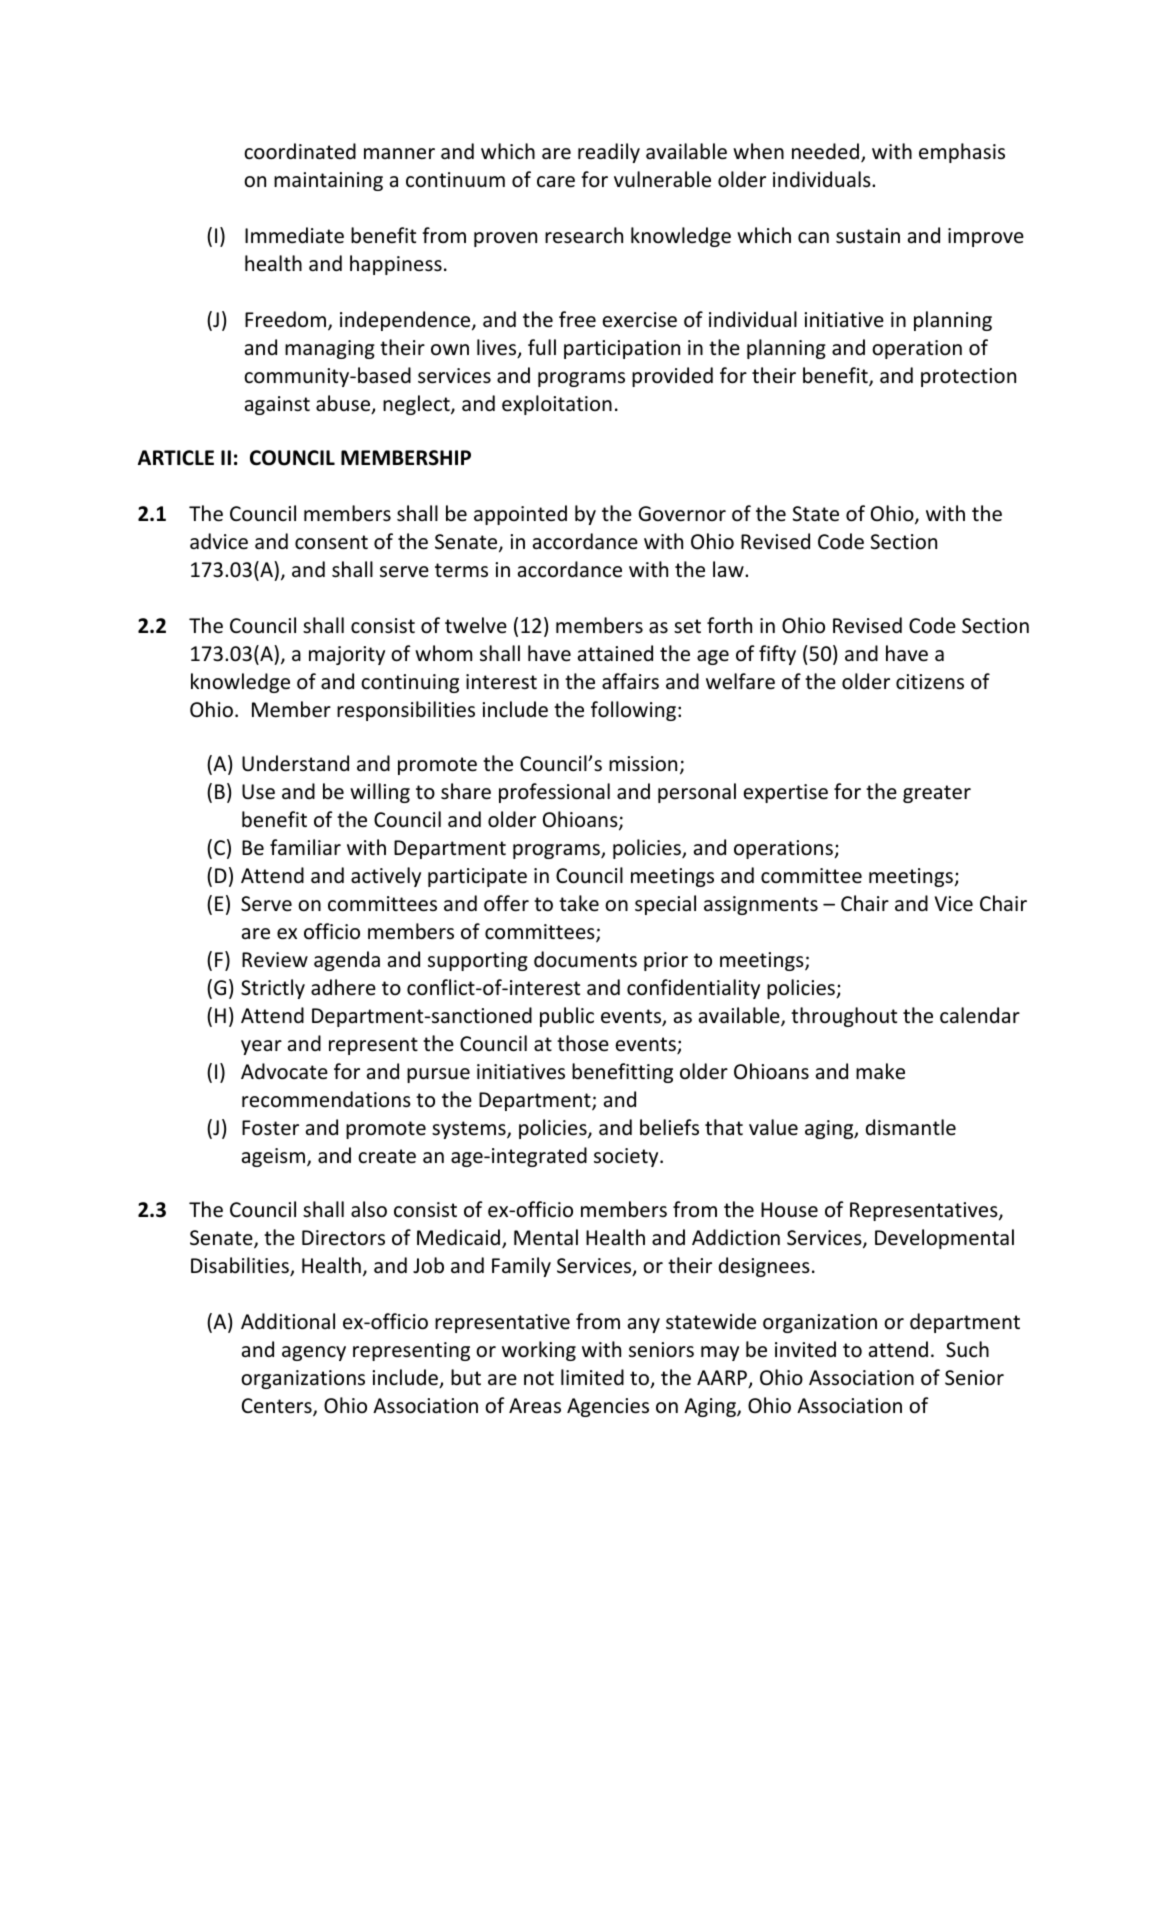 This image has height=1928, width=1170. What do you see at coordinates (592, 1377) in the image?
I see `limited` at bounding box center [592, 1377].
